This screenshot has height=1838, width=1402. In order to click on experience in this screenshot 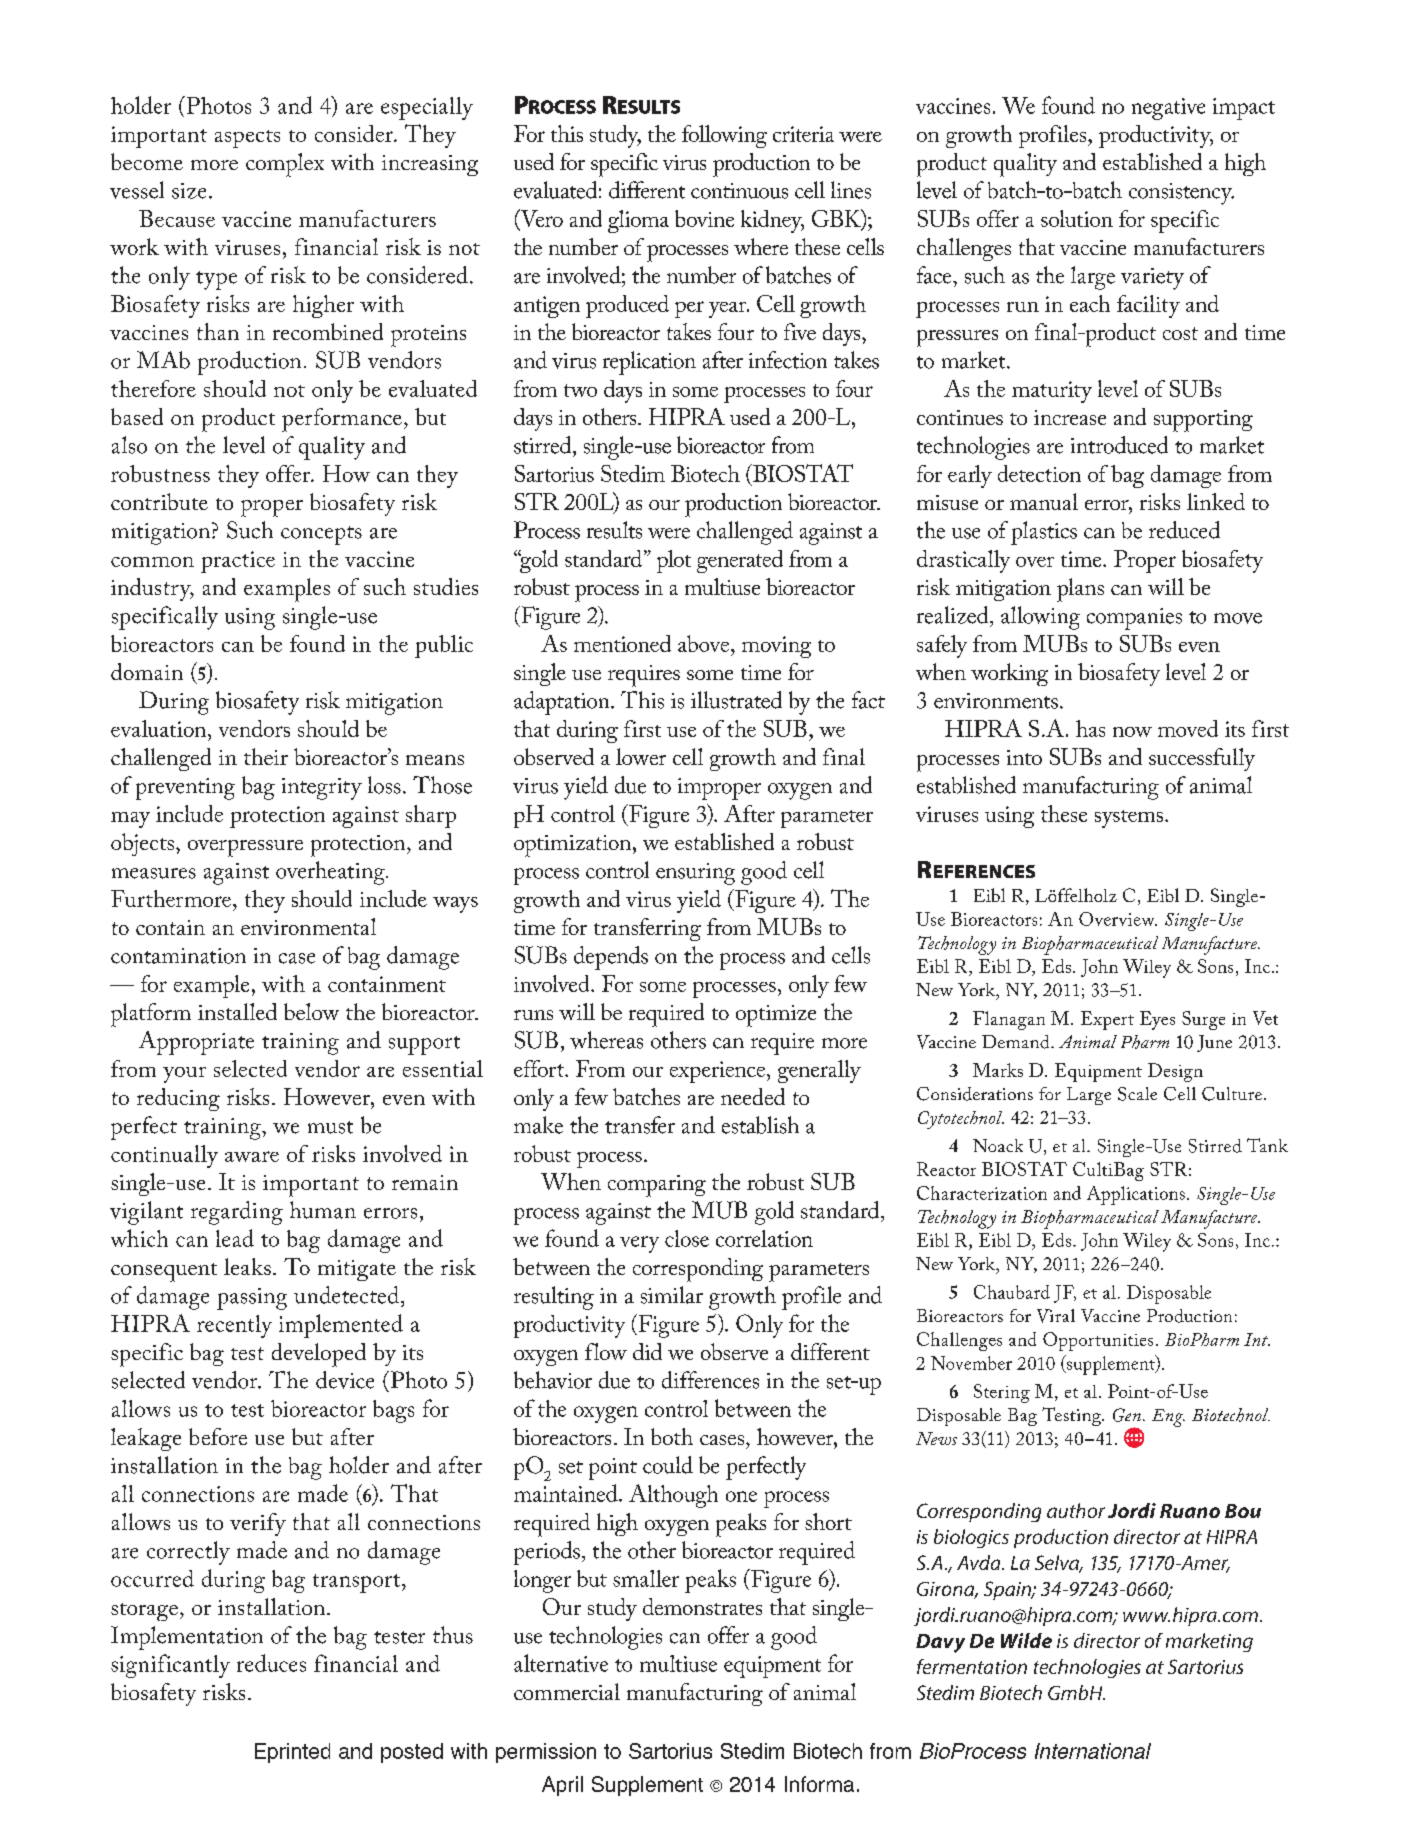, I will do `click(719, 1072)`.
